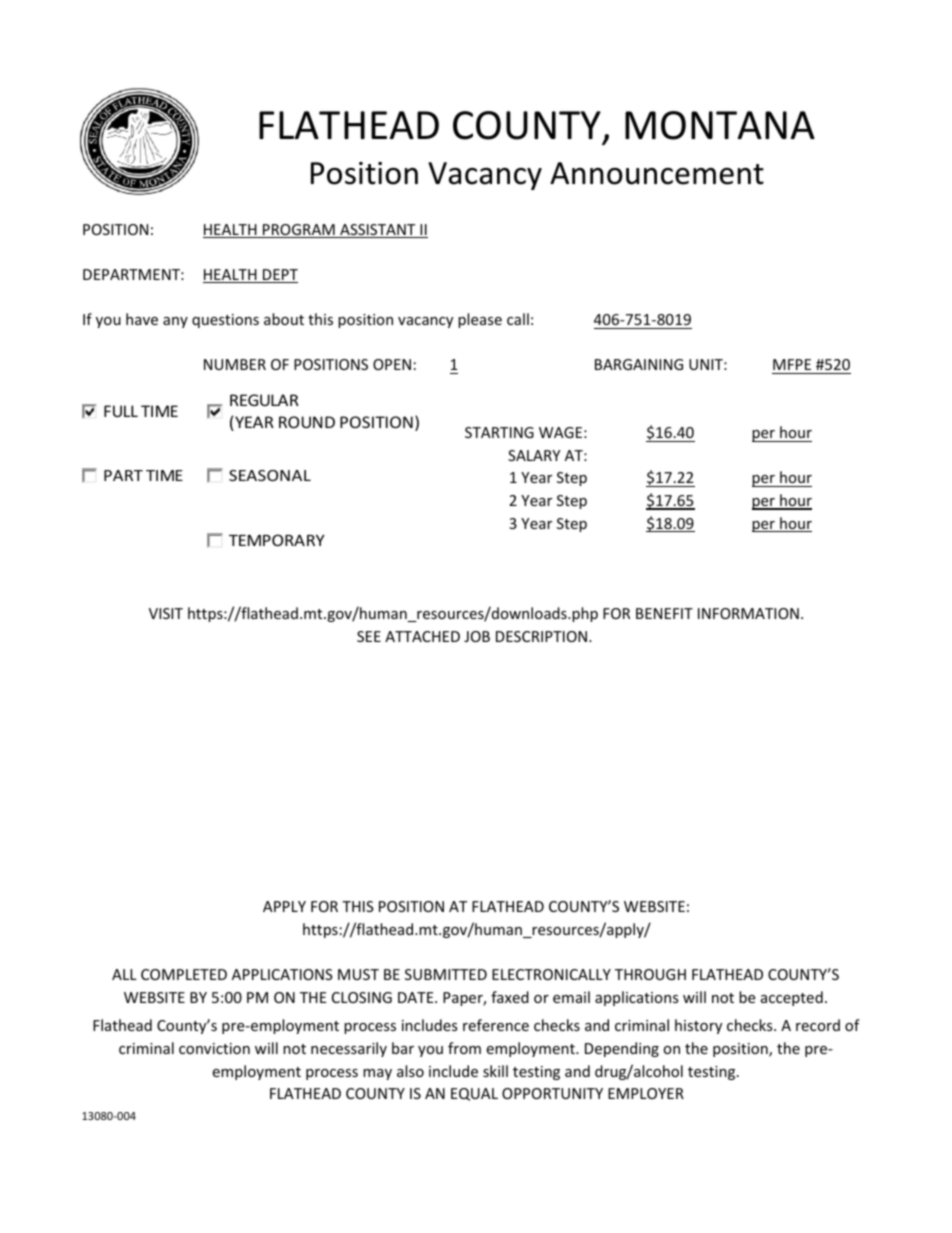 This screenshot has width=952, height=1233. What do you see at coordinates (378, 231) in the screenshot?
I see `ASSISTANT` at bounding box center [378, 231].
